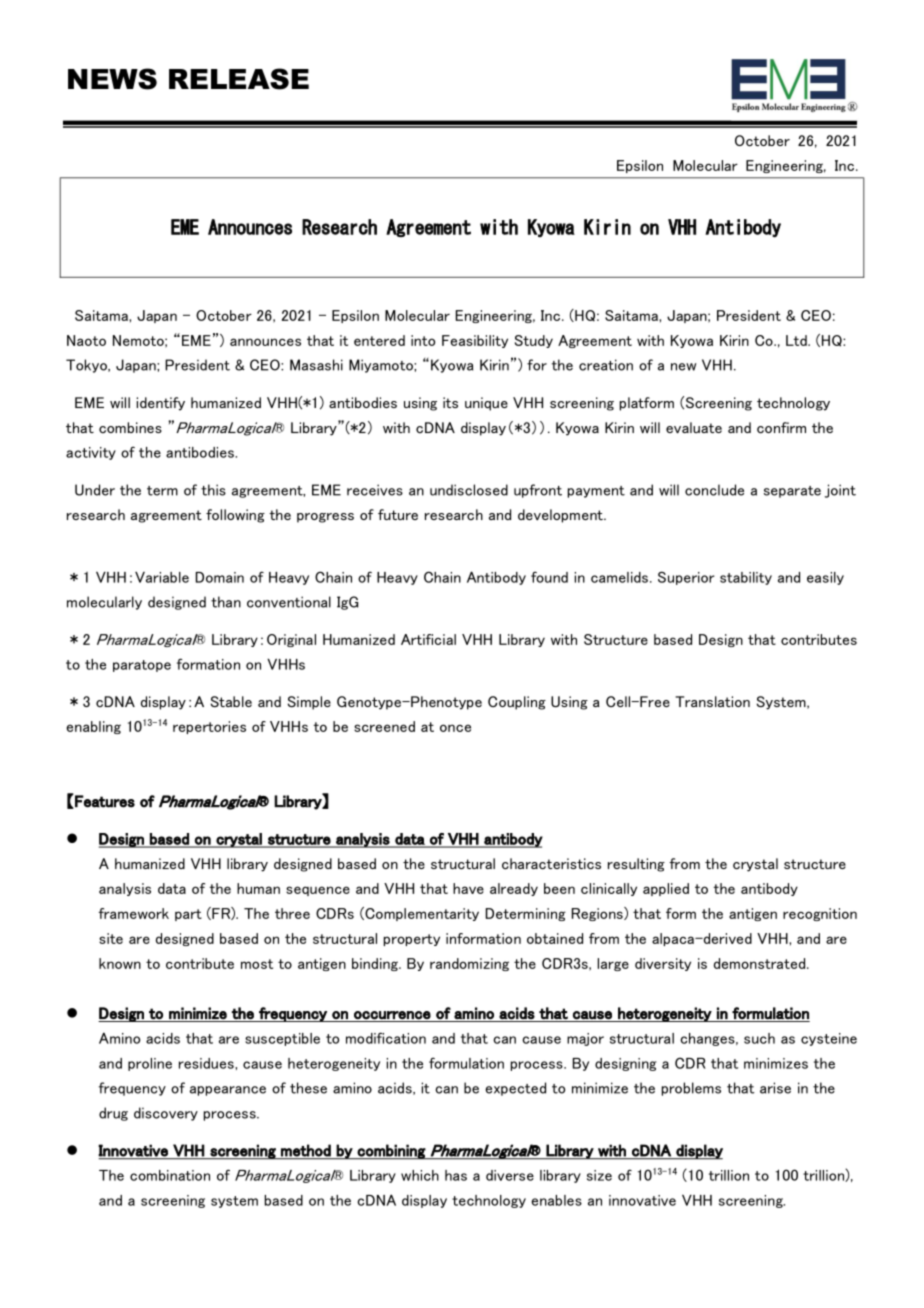  Describe the element at coordinates (226, 602) in the document. I see `than` at that location.
